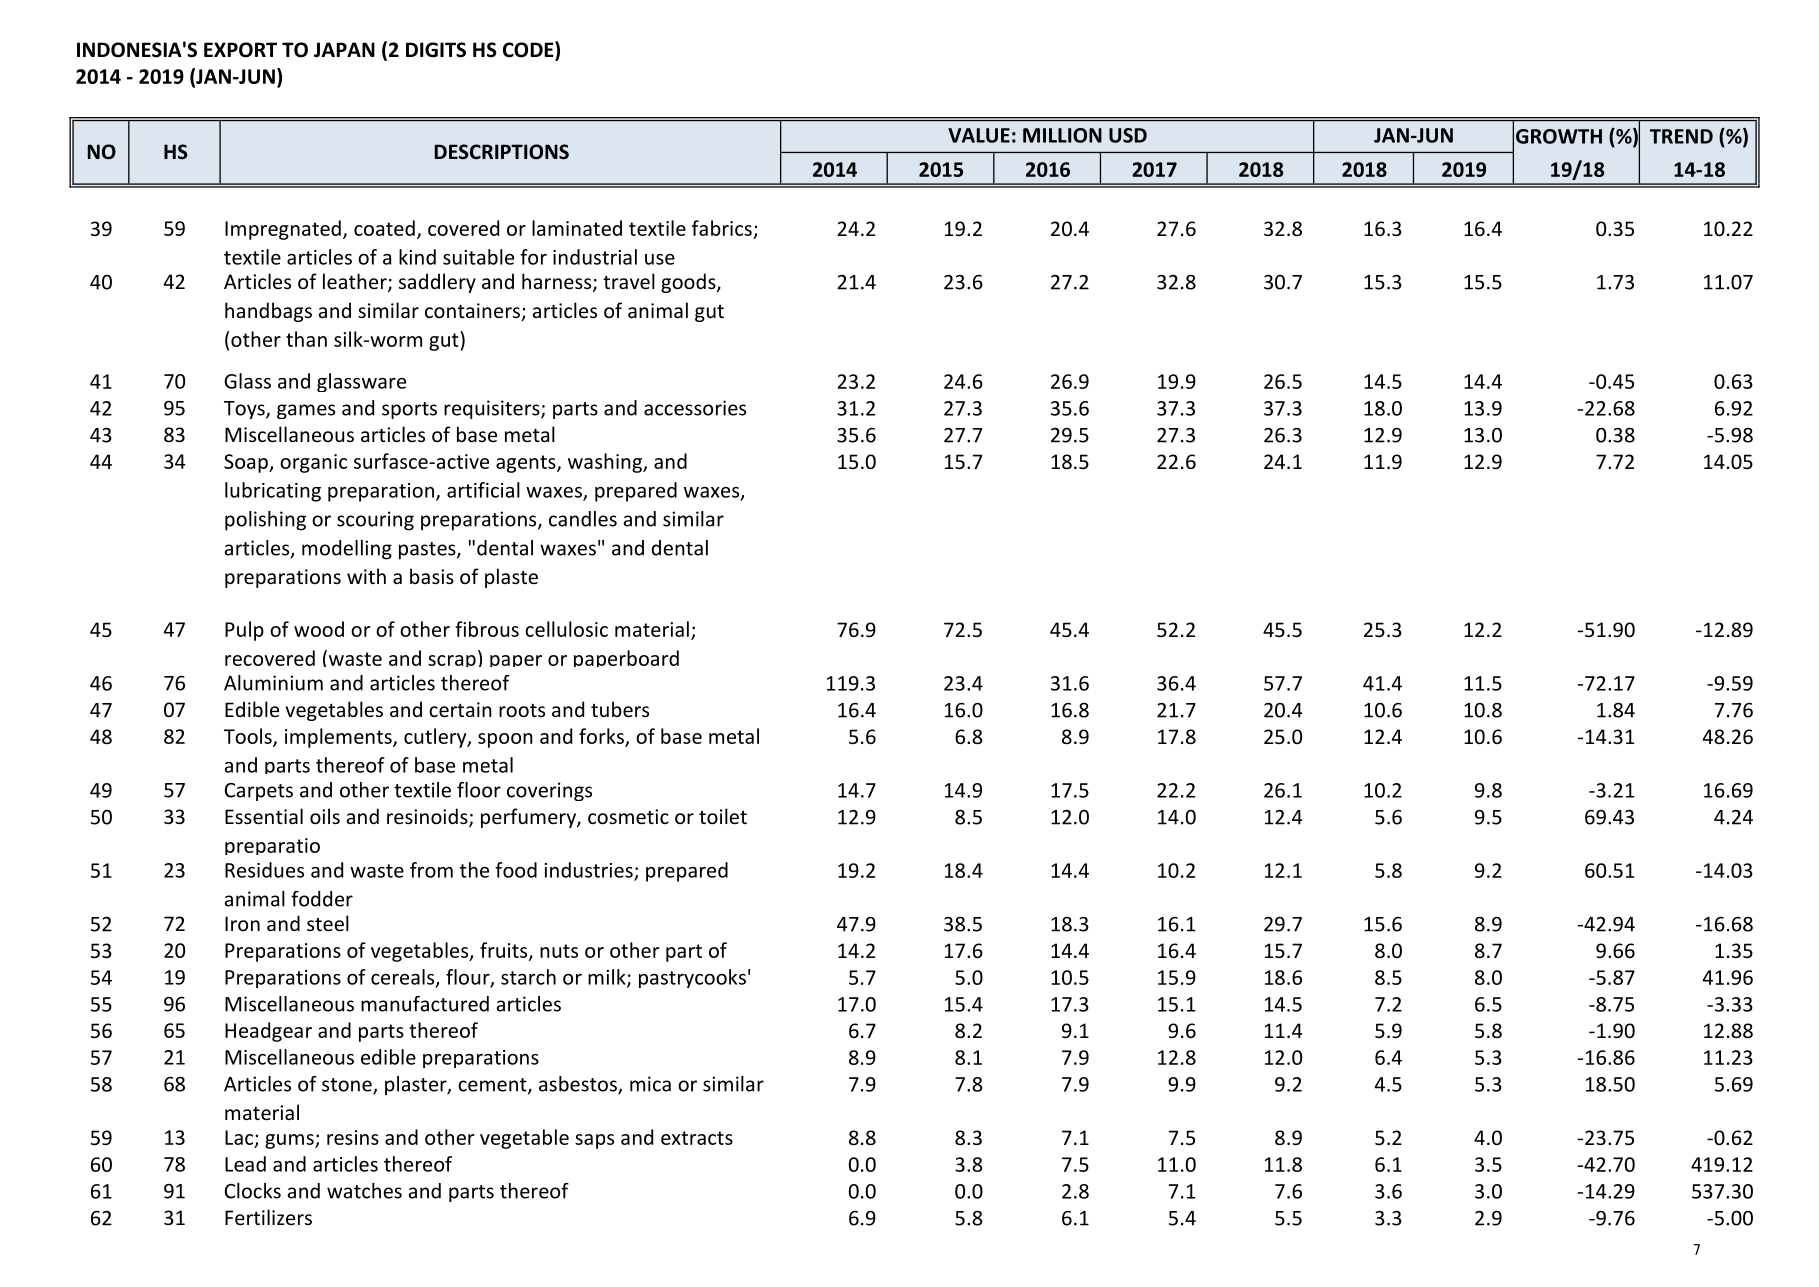 The image size is (1819, 1287). Describe the element at coordinates (697, 1138) in the screenshot. I see `extracts` at that location.
